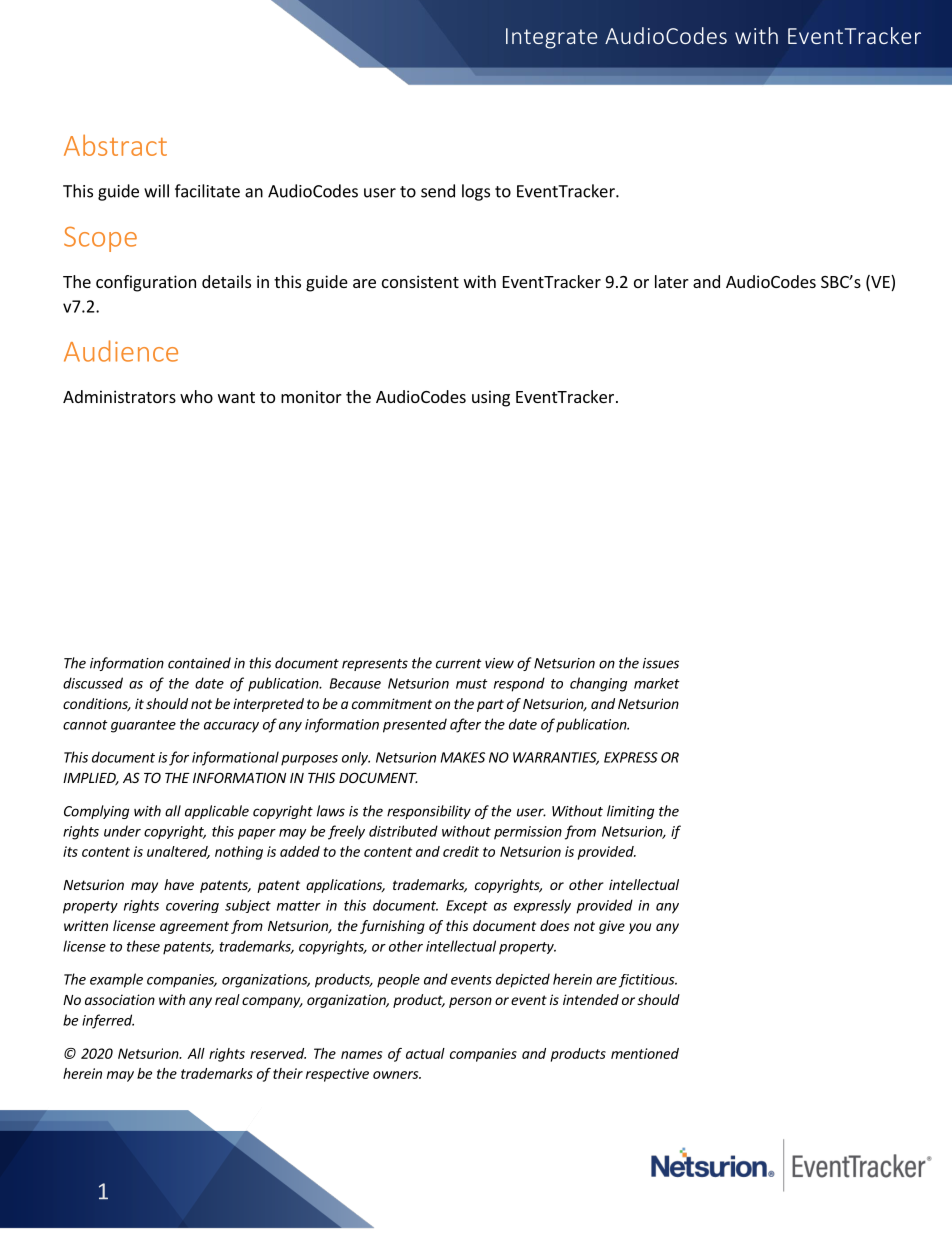 The height and width of the screenshot is (1233, 952). What do you see at coordinates (392, 703) in the screenshot?
I see `commitment` at bounding box center [392, 703].
